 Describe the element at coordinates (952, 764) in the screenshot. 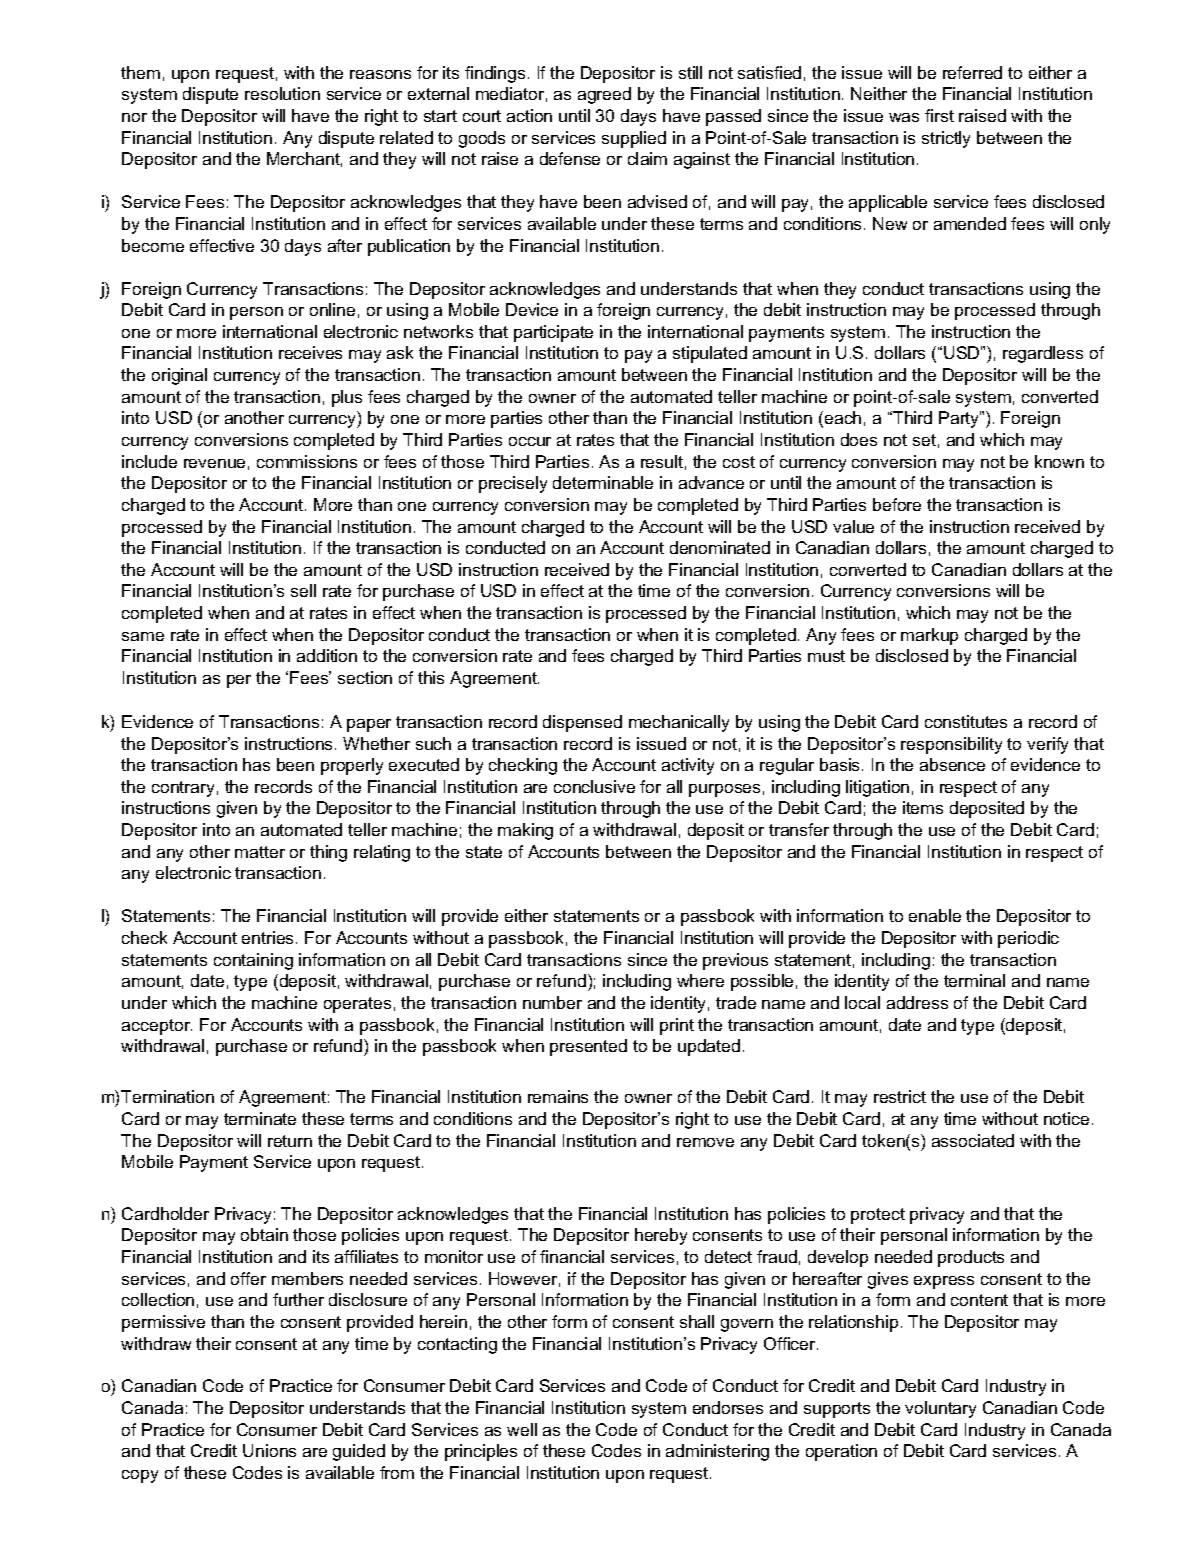

I see `absence` at that location.
